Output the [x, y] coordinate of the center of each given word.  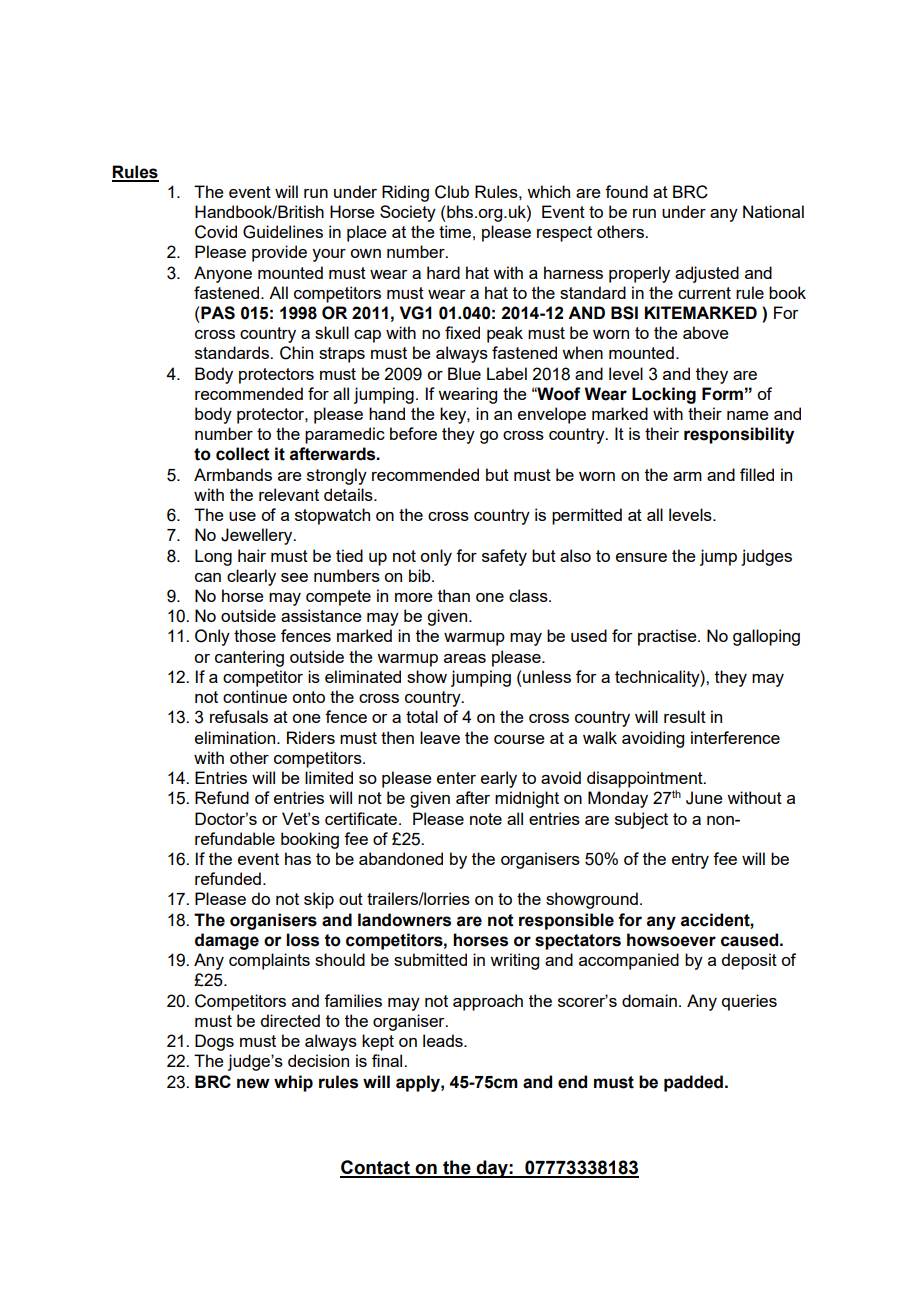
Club [452, 192]
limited [329, 777]
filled [757, 474]
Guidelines [283, 232]
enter [456, 778]
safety [504, 557]
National [773, 211]
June [704, 798]
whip [293, 1083]
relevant [289, 494]
